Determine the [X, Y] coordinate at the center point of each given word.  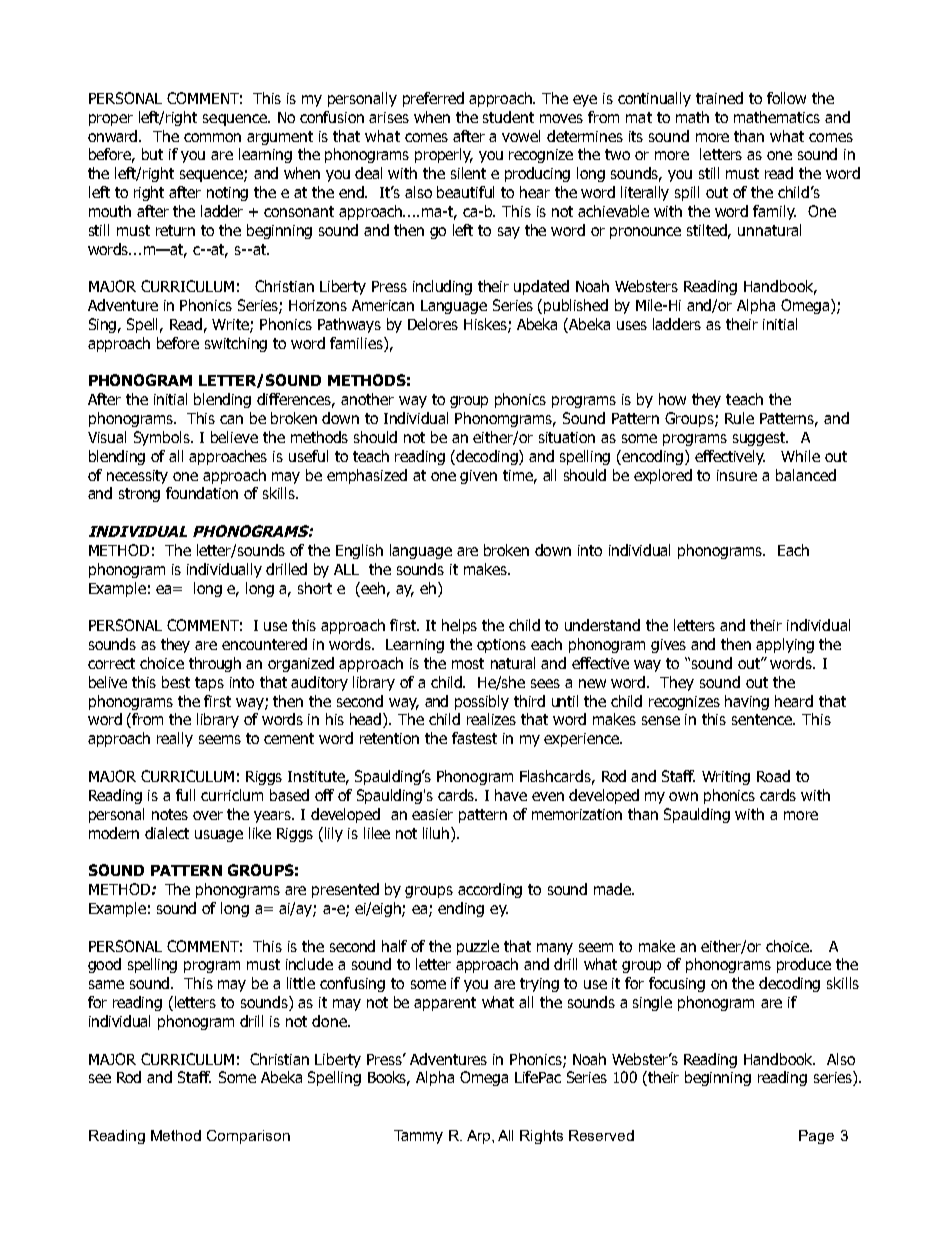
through [215, 664]
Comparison [248, 1137]
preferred [433, 99]
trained [719, 98]
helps [459, 626]
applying [785, 645]
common [212, 137]
